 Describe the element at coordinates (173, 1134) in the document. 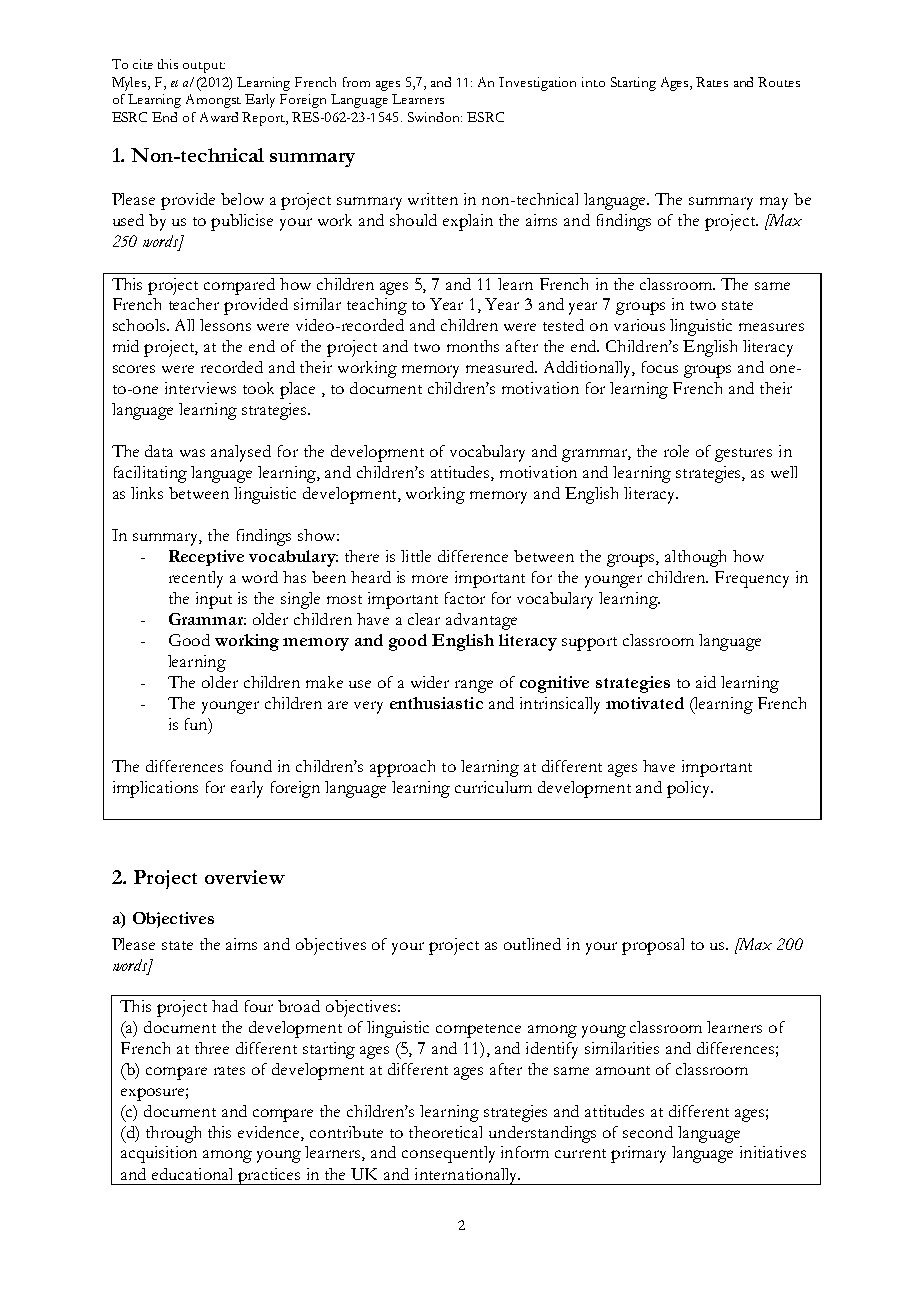

I see `through` at that location.
